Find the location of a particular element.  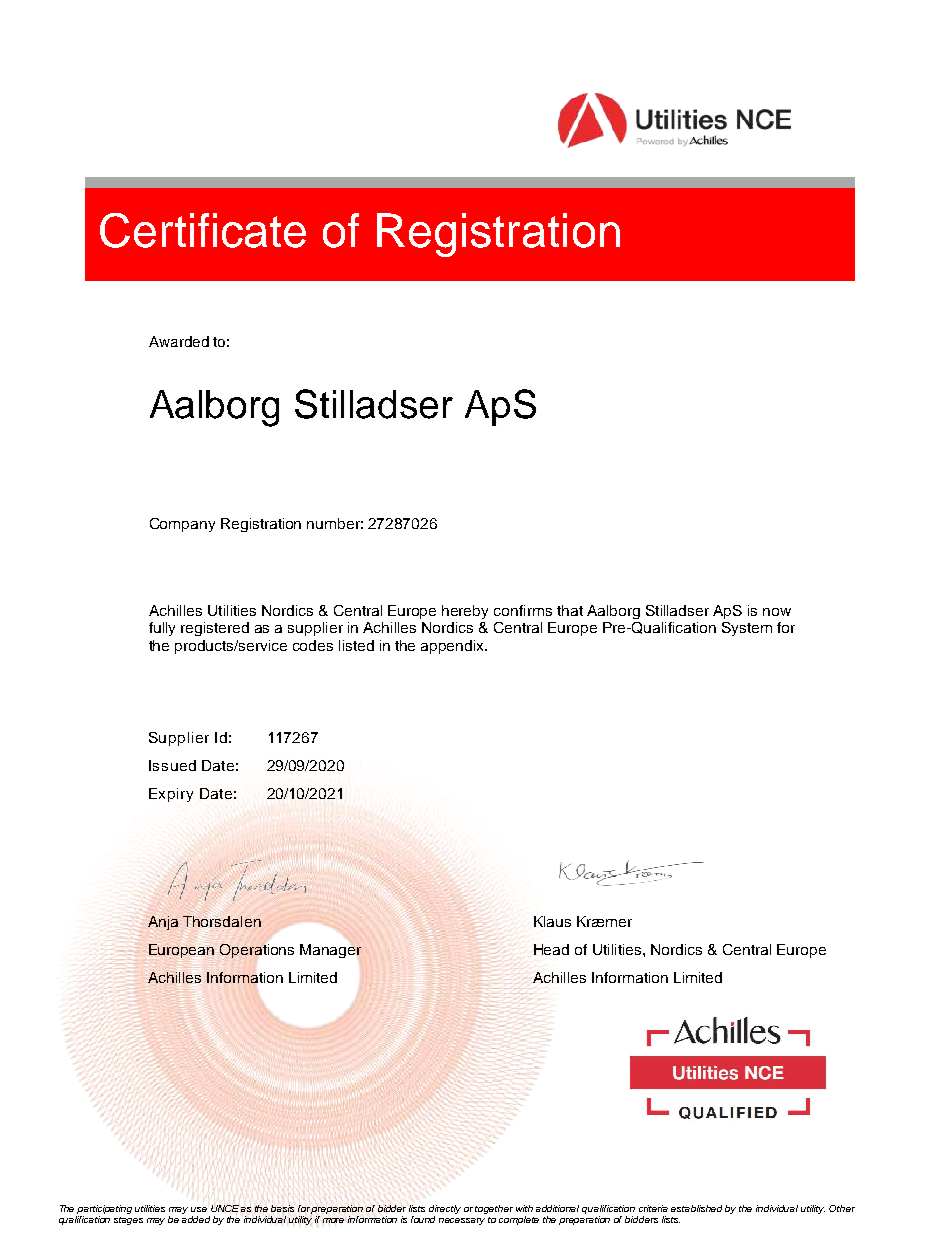

now is located at coordinates (777, 612).
